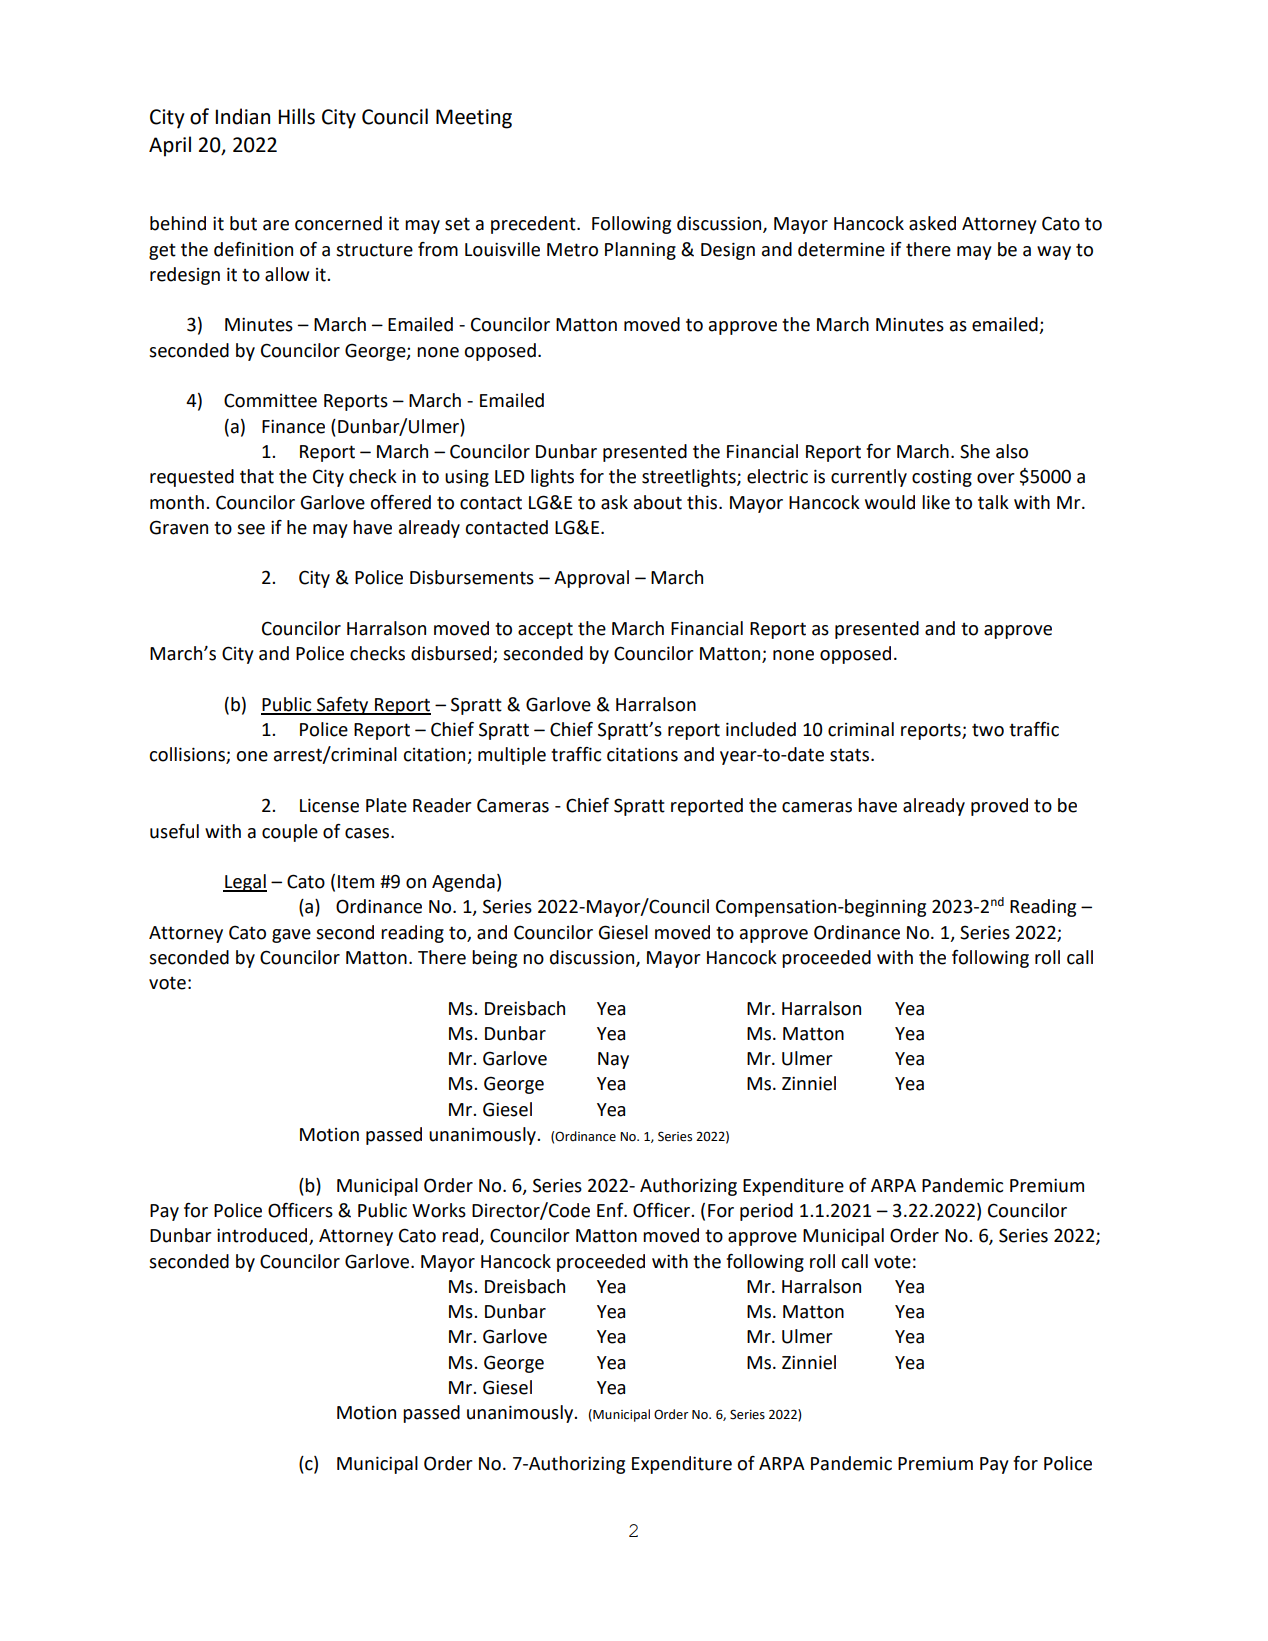 The height and width of the screenshot is (1641, 1268). Describe the element at coordinates (640, 251) in the screenshot. I see `Planning` at that location.
